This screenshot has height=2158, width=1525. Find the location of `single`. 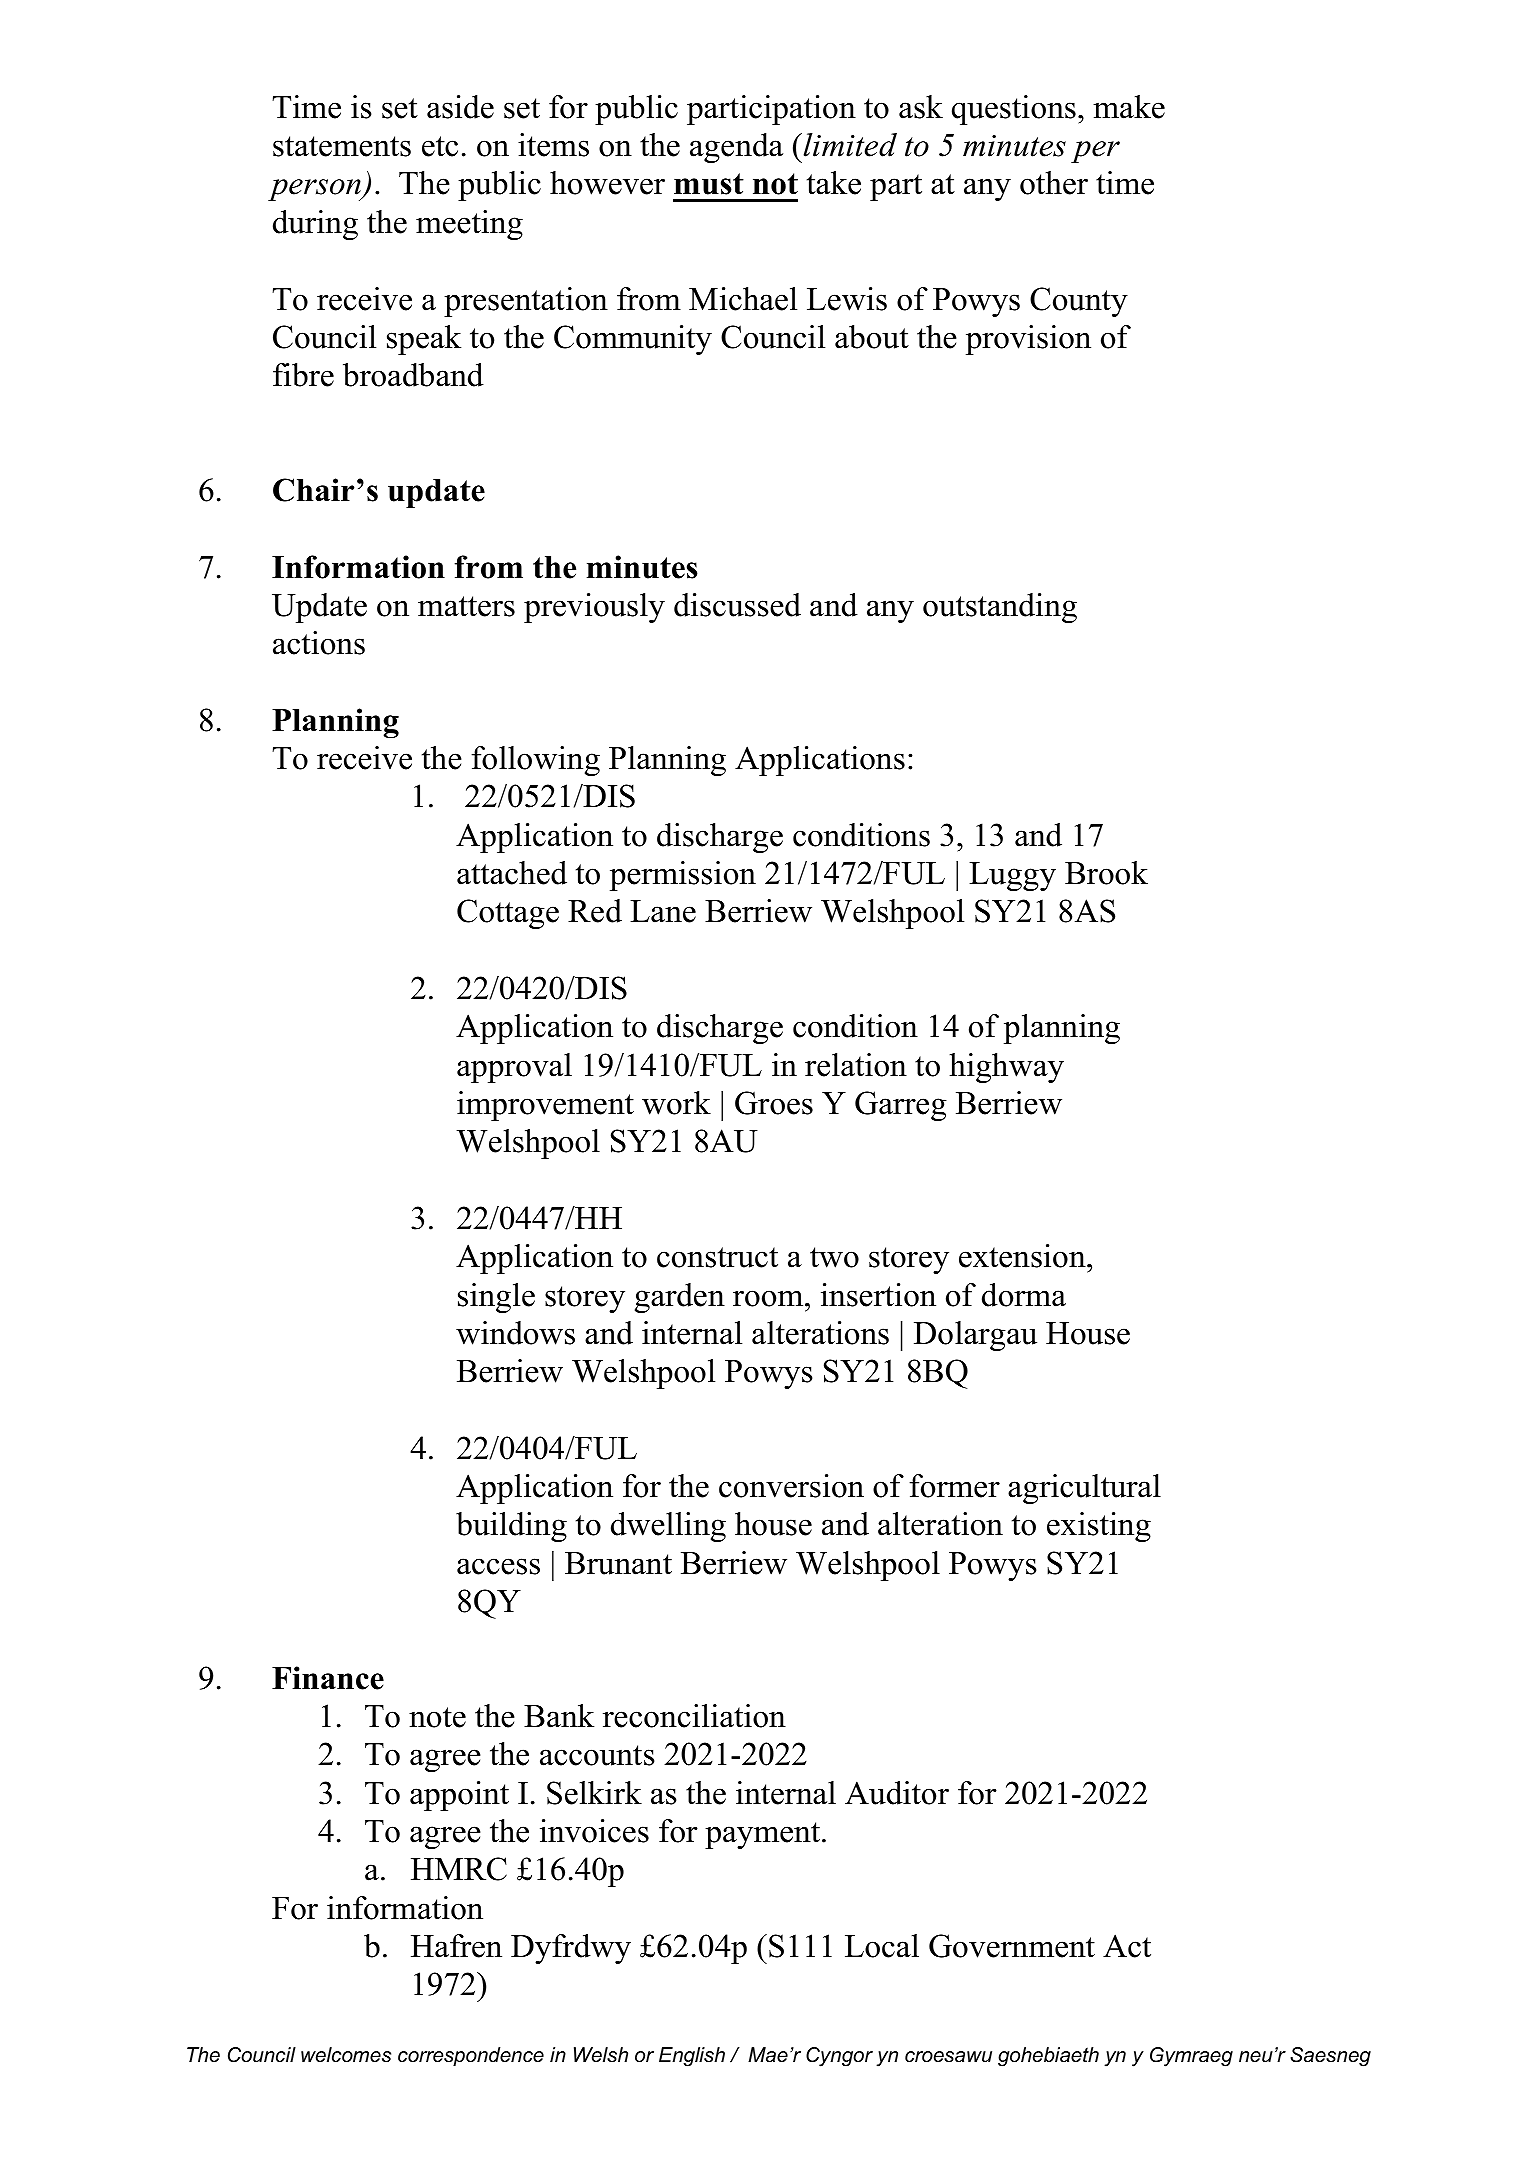

single is located at coordinates (496, 1298).
